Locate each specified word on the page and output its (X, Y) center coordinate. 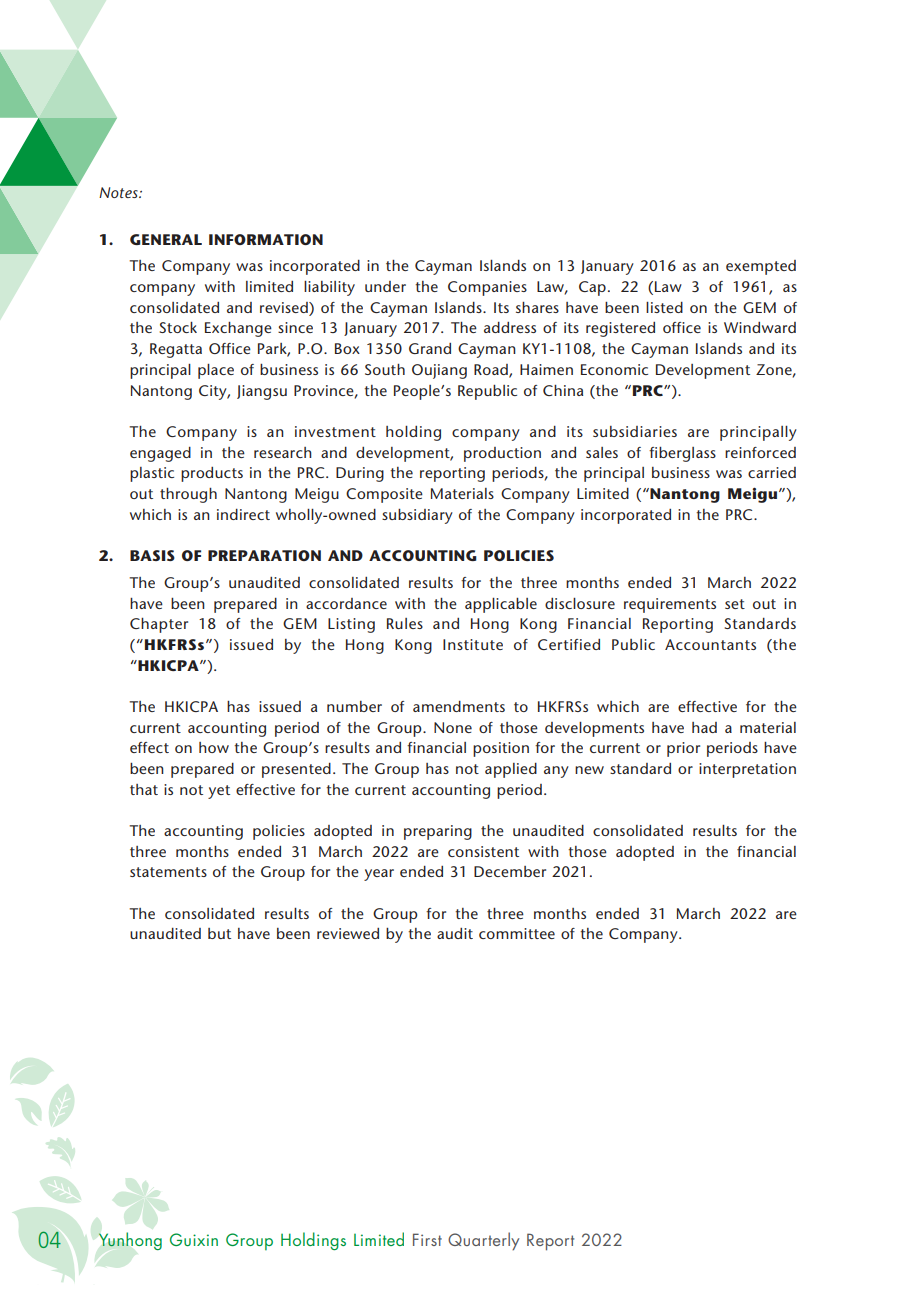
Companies (487, 288)
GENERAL (166, 239)
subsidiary (417, 516)
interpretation (747, 770)
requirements (670, 605)
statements (168, 872)
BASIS (152, 555)
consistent (483, 851)
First (427, 1239)
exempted (761, 267)
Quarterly (483, 1241)
